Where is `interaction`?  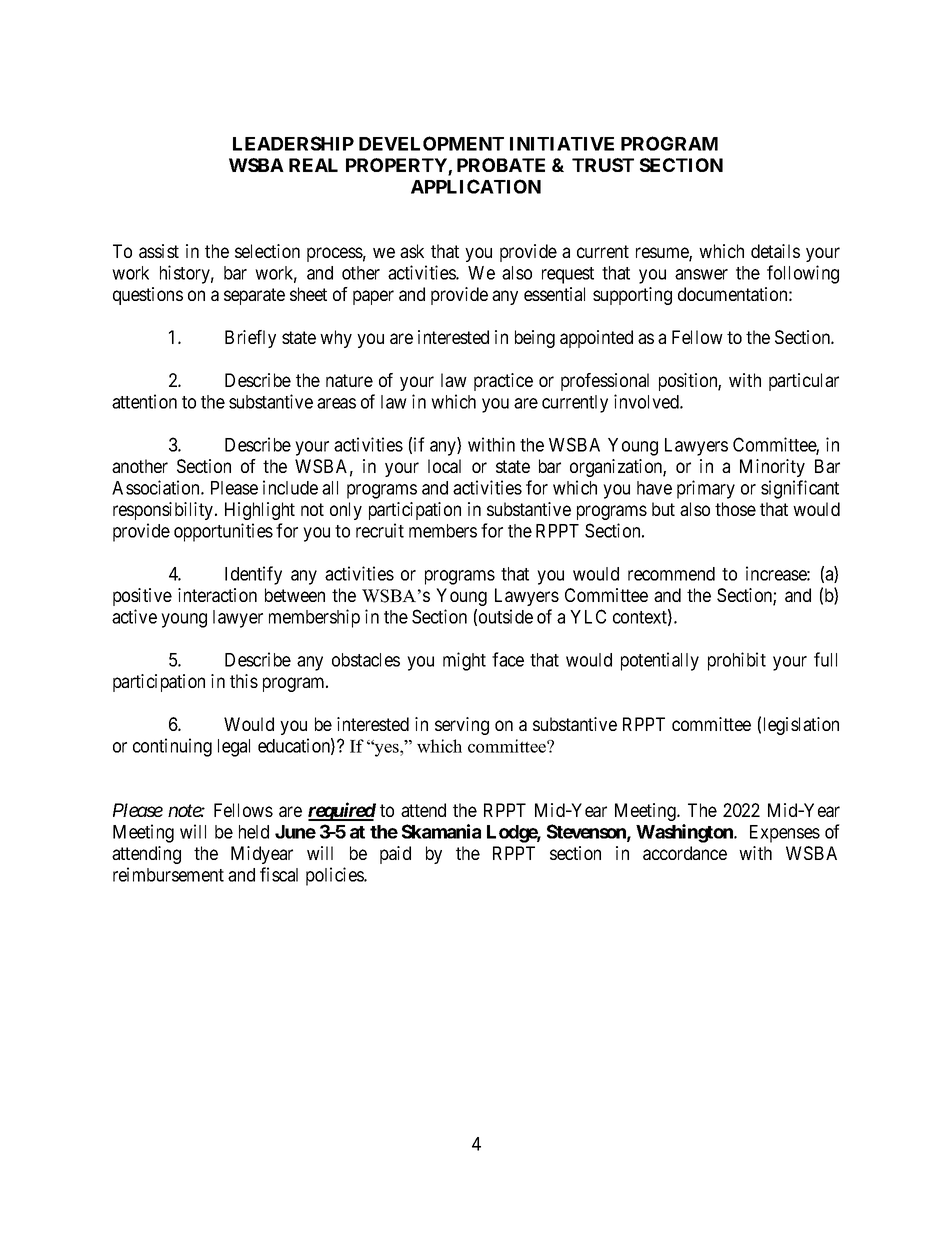 interaction is located at coordinates (217, 595).
